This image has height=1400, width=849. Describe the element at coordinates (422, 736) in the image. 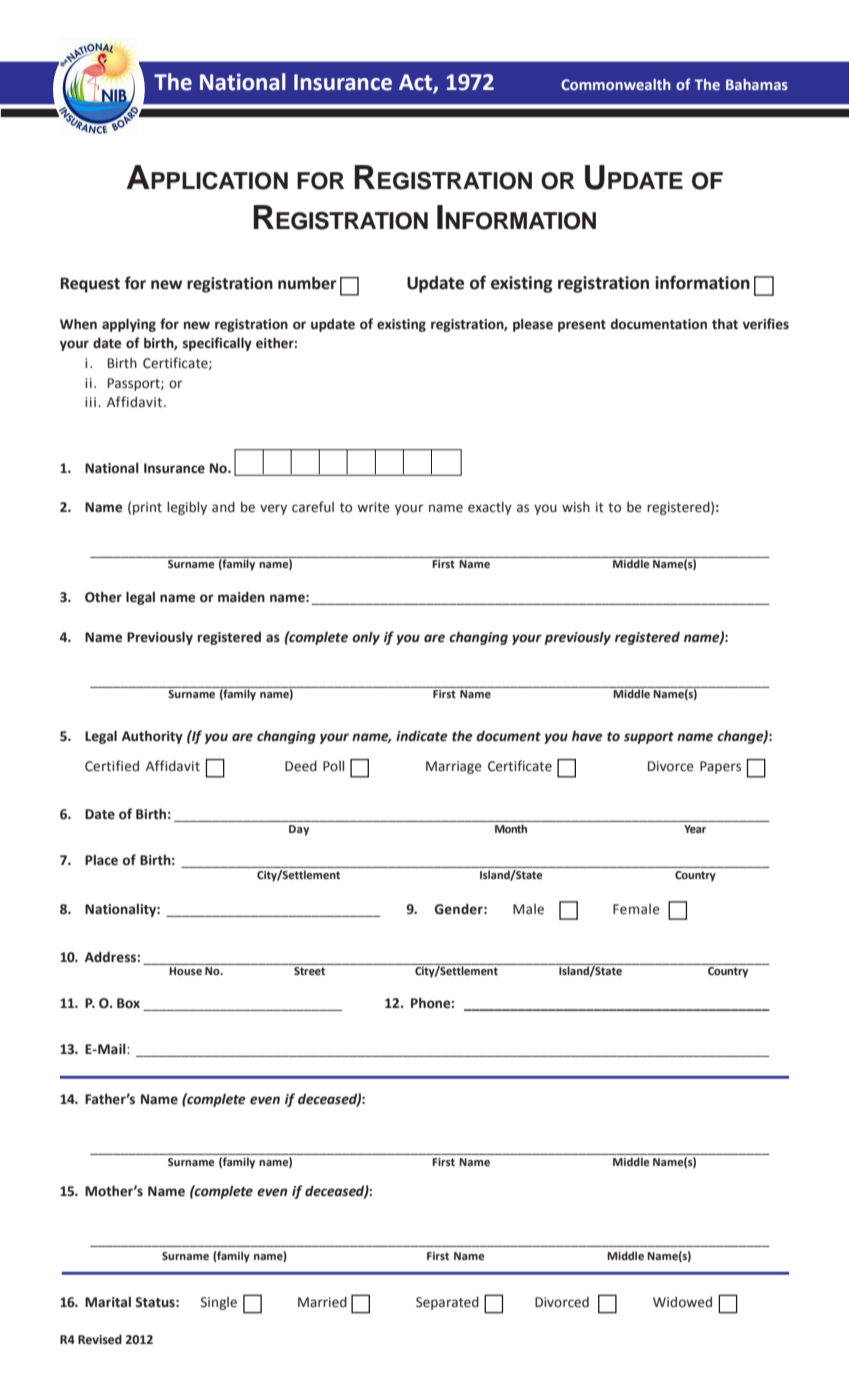

I see `indicate` at that location.
